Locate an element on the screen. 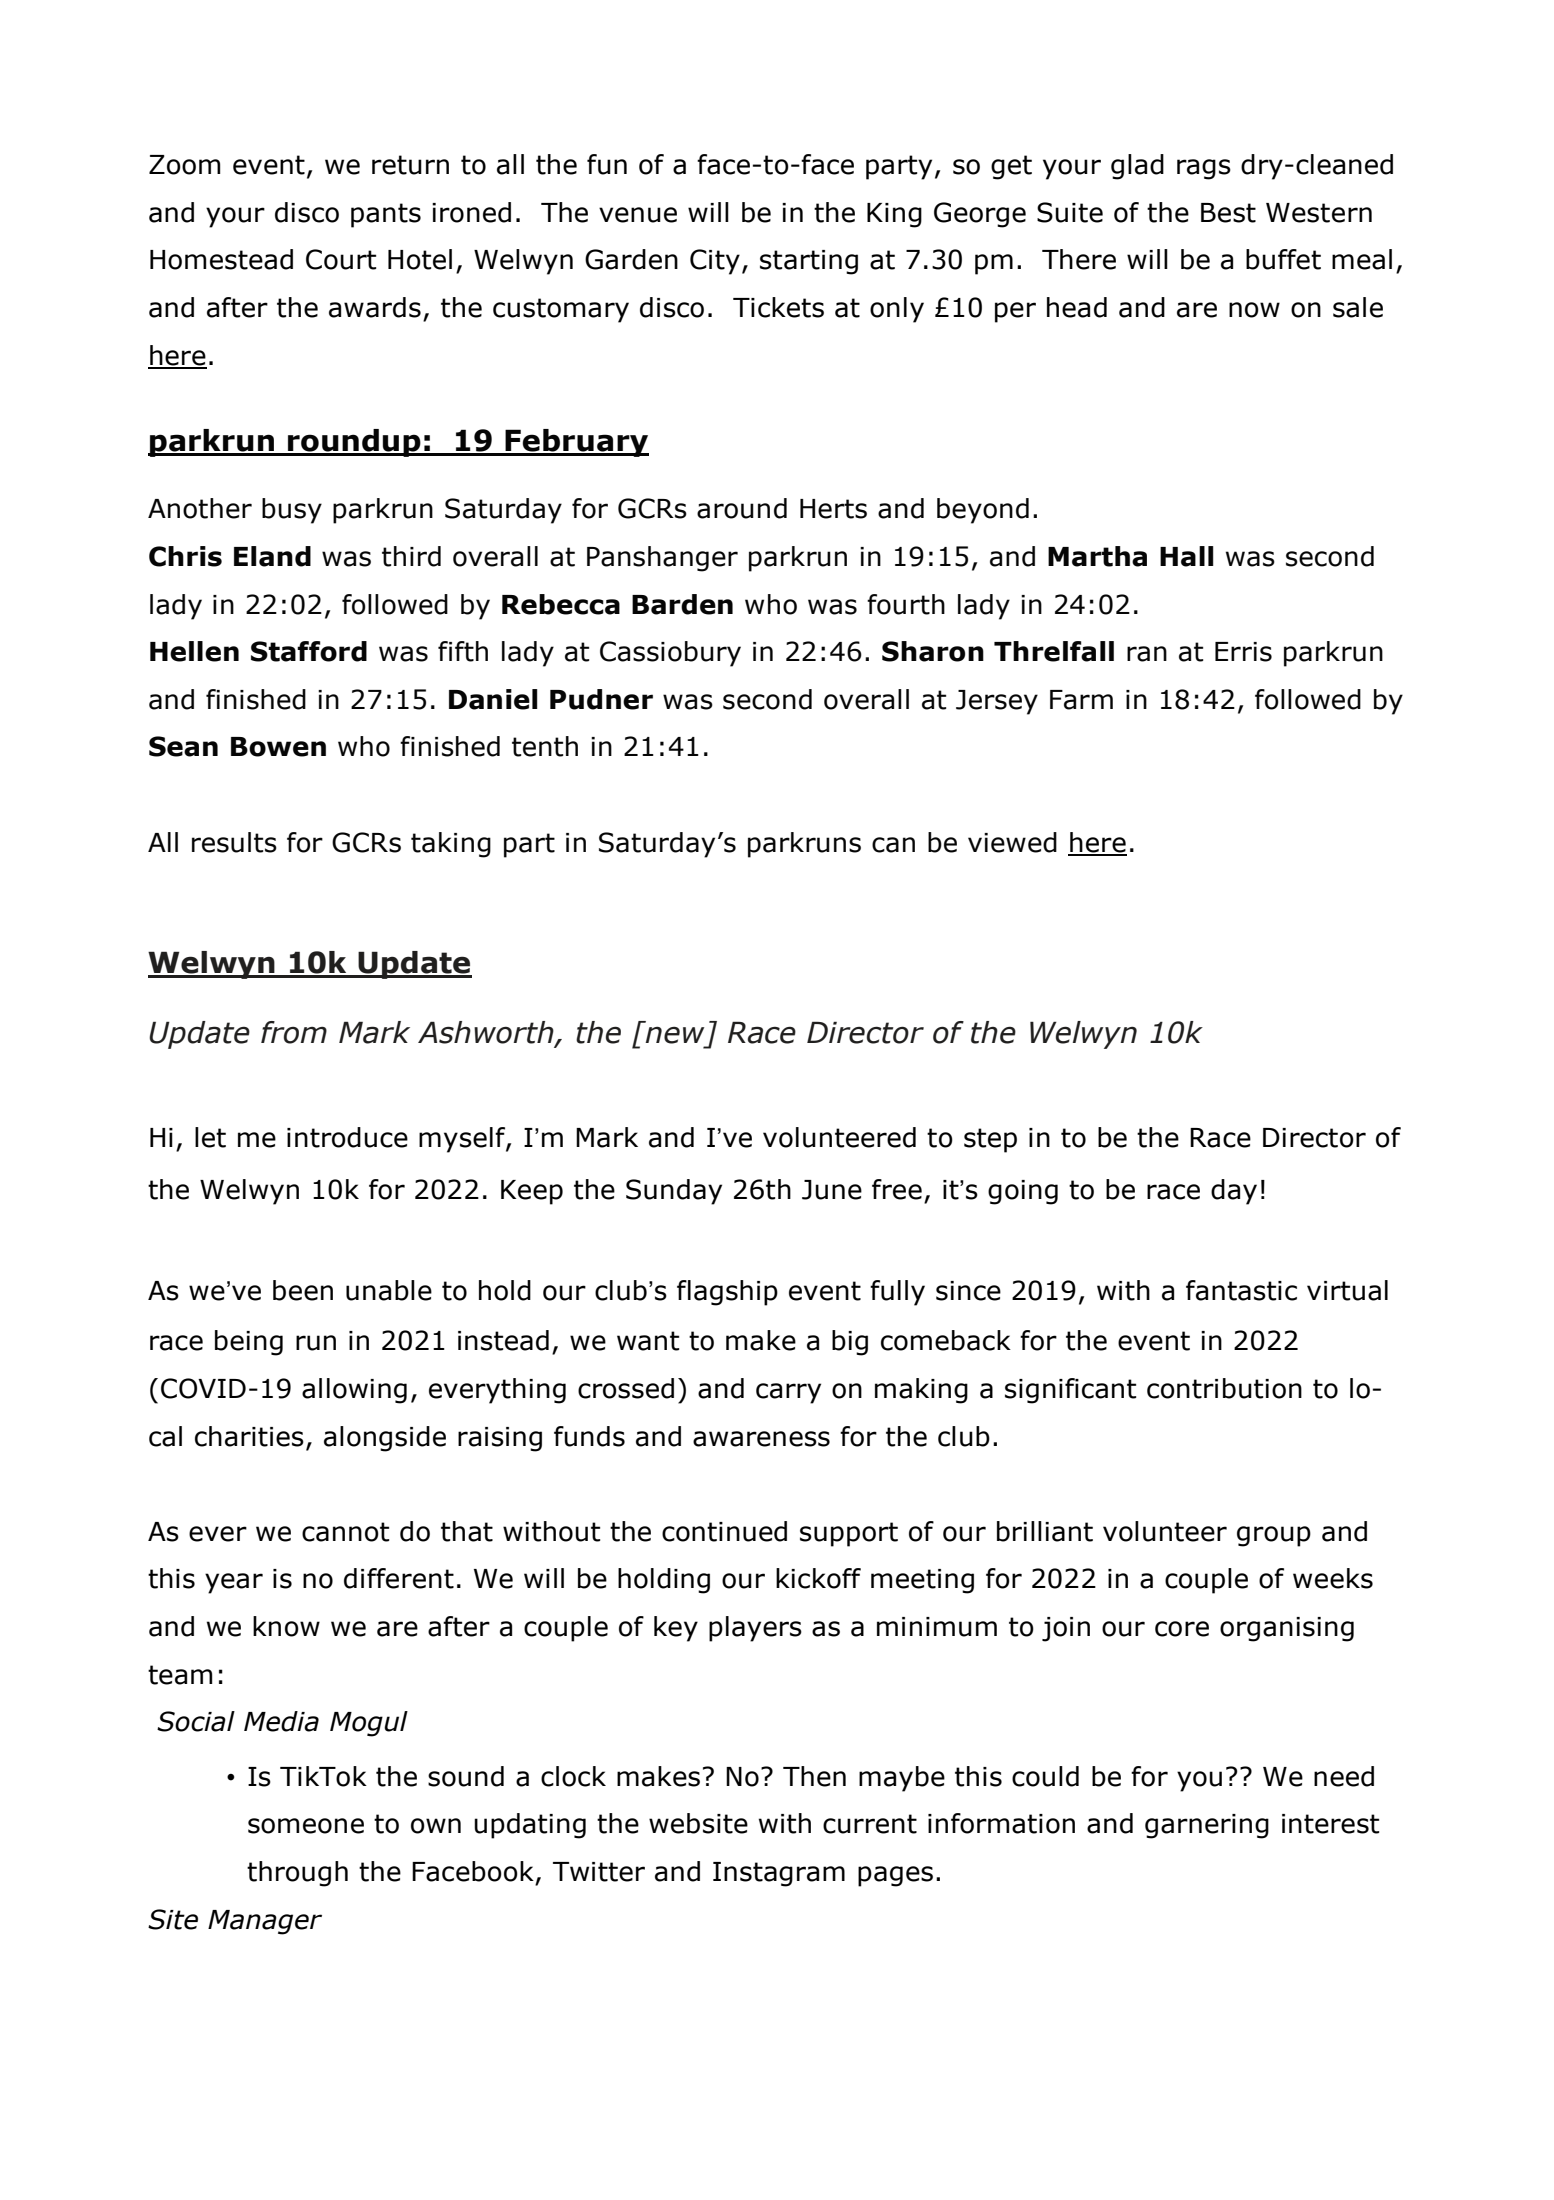  starting is located at coordinates (809, 262).
